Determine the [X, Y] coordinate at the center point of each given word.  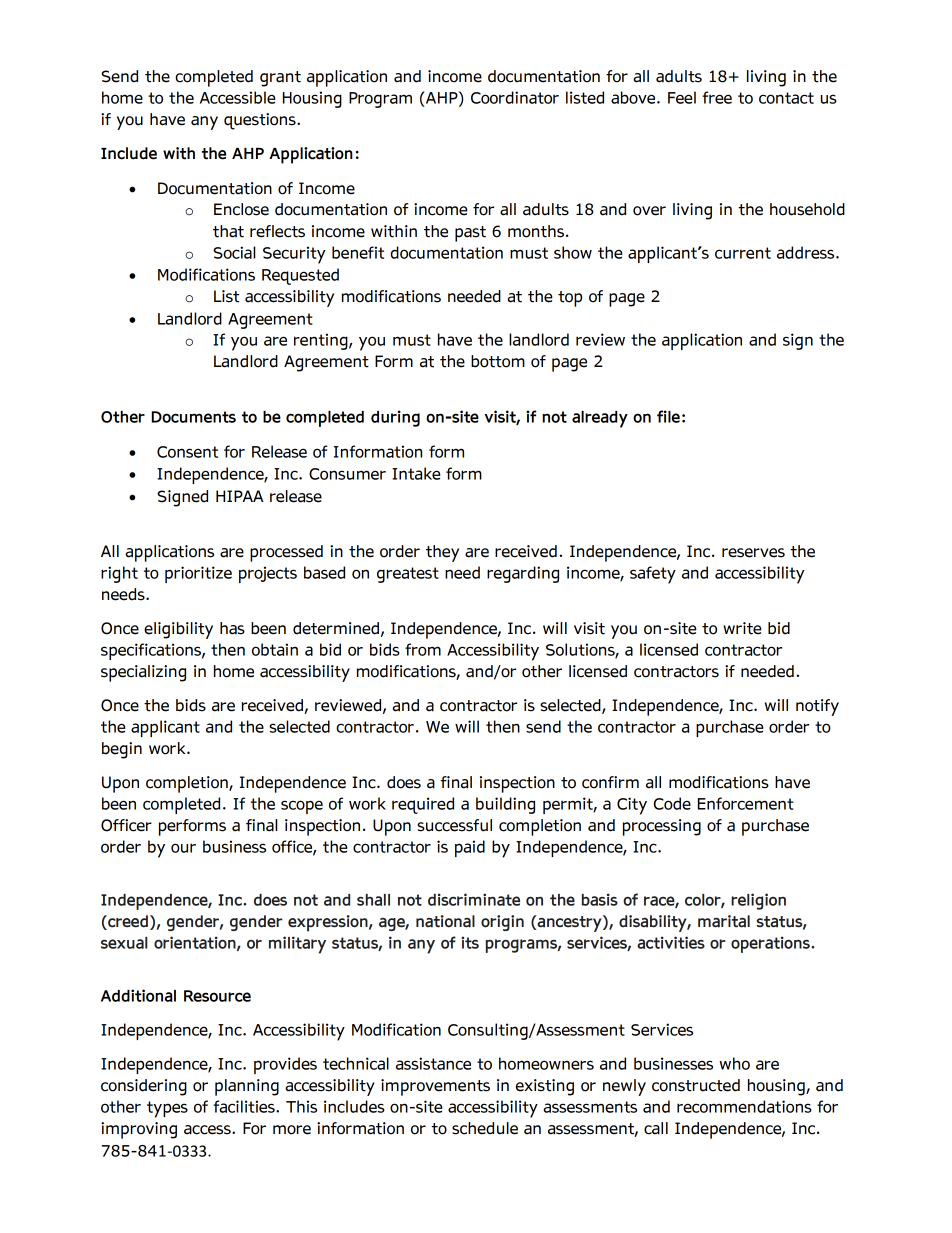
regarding [523, 574]
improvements [435, 1087]
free [717, 97]
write [742, 628]
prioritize [198, 574]
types [167, 1109]
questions [261, 121]
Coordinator [515, 97]
